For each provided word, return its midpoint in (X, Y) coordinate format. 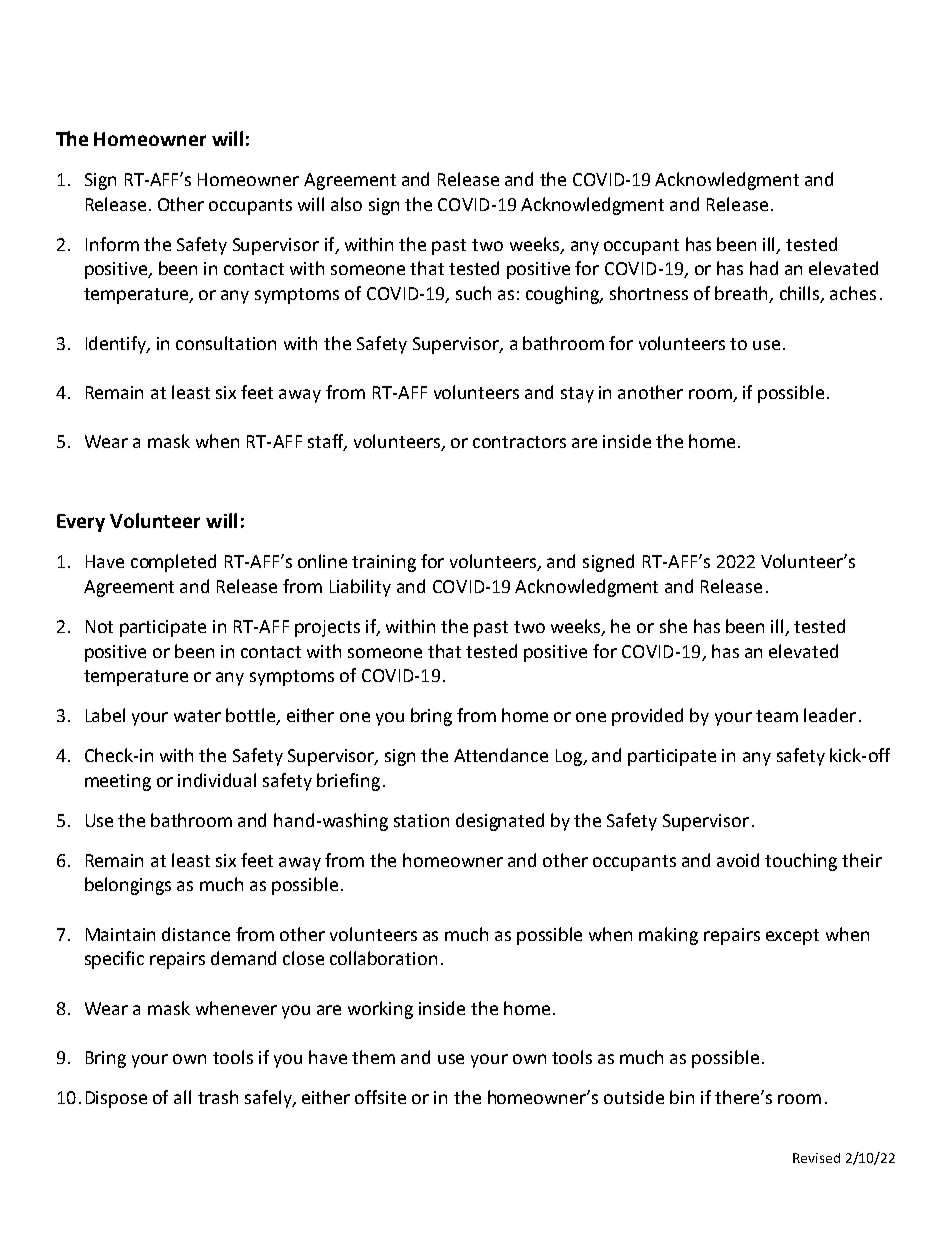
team (777, 716)
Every (81, 523)
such (473, 293)
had (764, 268)
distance (196, 934)
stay (577, 395)
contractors (519, 442)
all (182, 1097)
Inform (112, 244)
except (792, 937)
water (197, 716)
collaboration (383, 958)
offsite (380, 1097)
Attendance (501, 755)
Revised (816, 1158)
